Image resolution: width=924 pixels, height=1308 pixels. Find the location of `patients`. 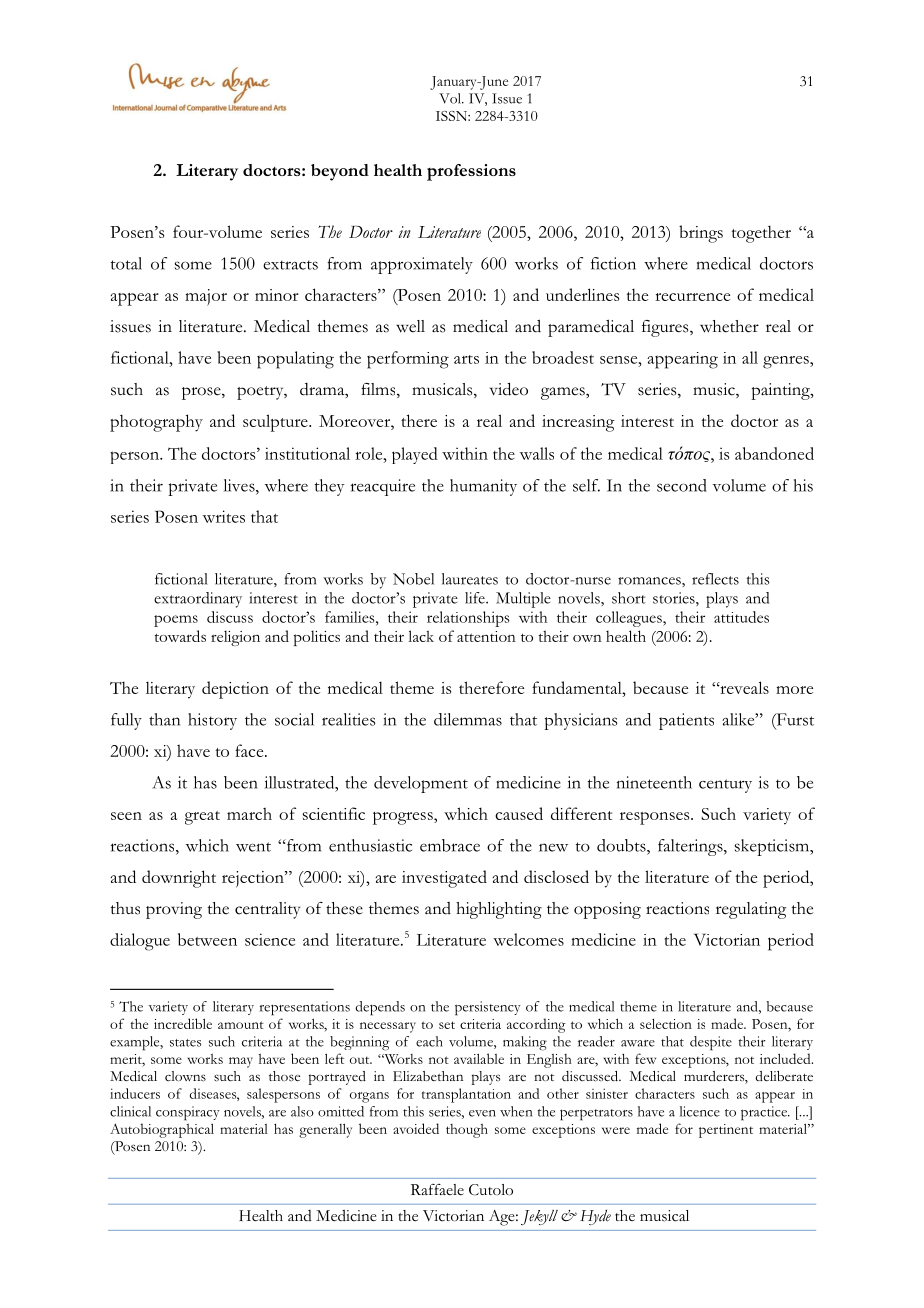

patients is located at coordinates (686, 721).
